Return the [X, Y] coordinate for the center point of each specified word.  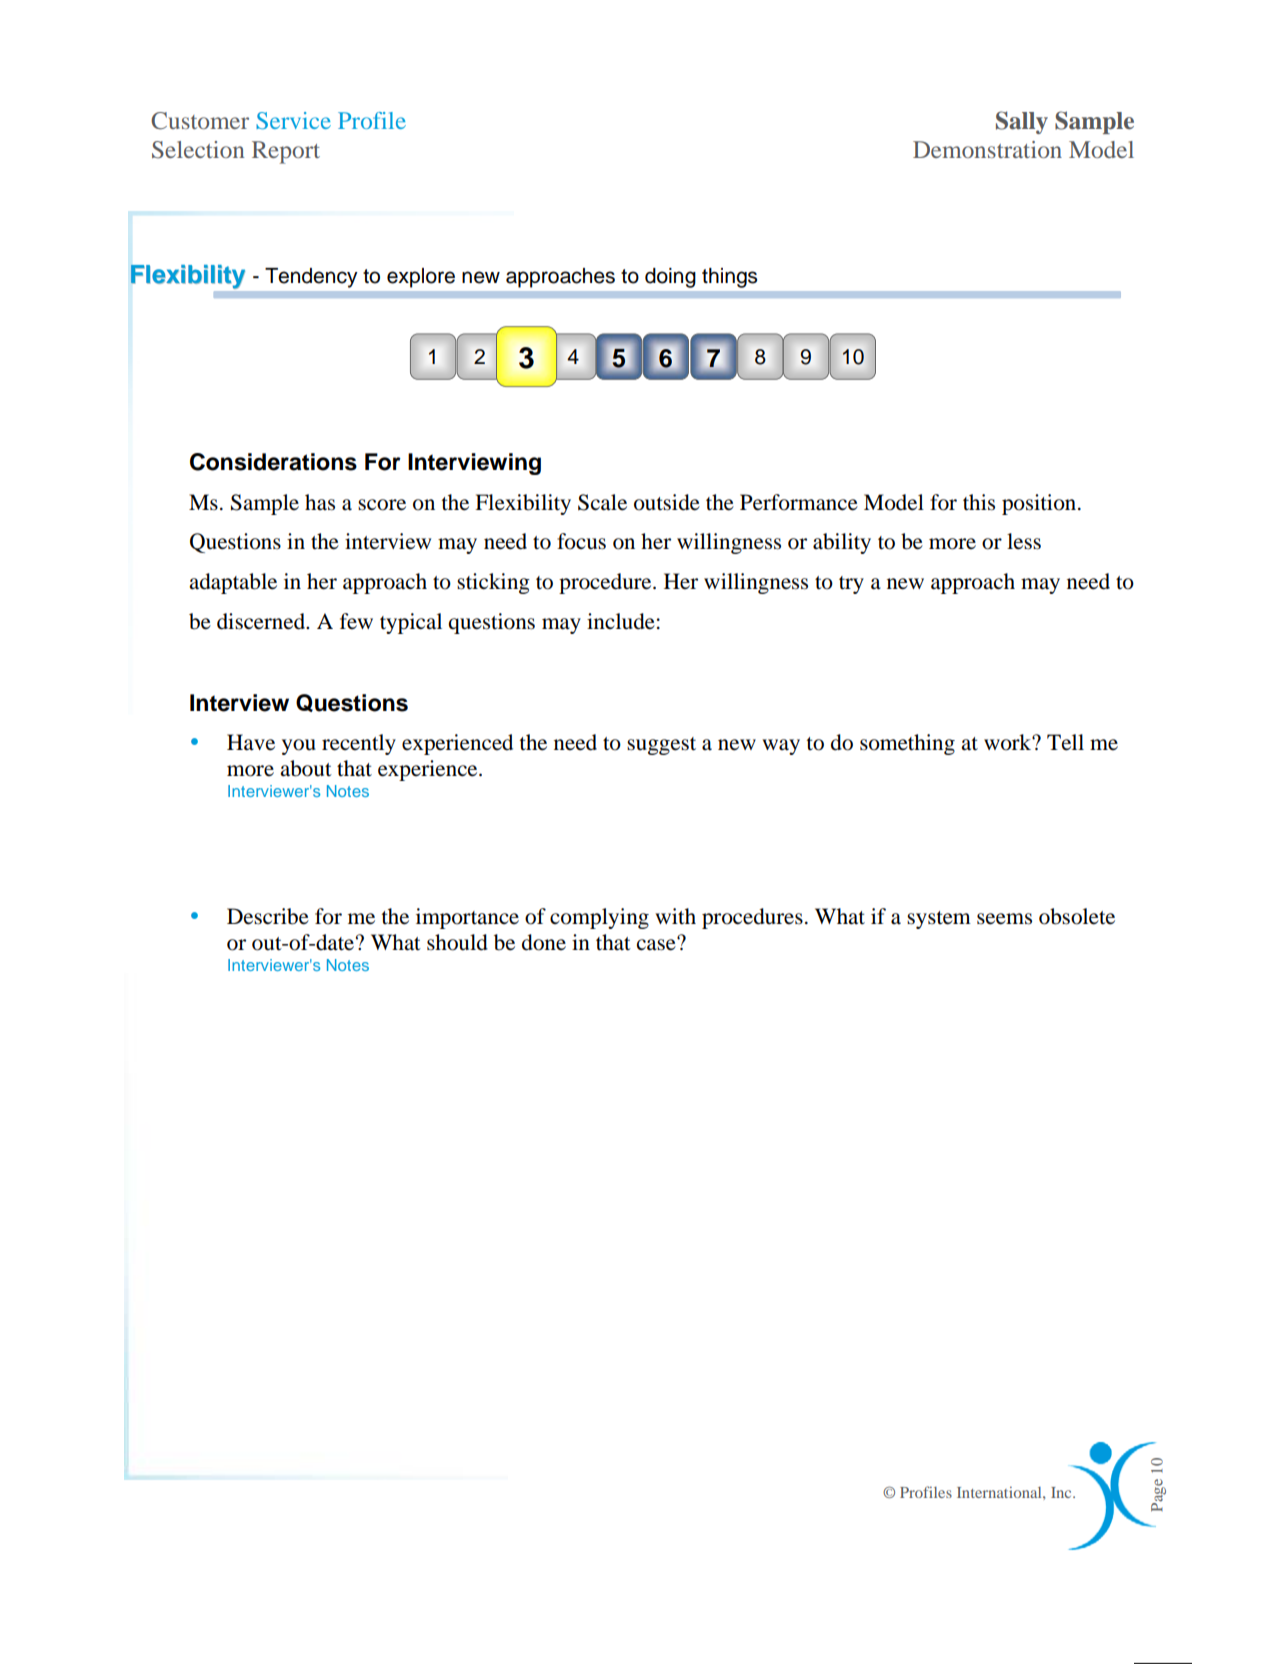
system [939, 920]
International [1000, 1492]
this [979, 502]
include [621, 621]
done [544, 942]
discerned [262, 621]
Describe [268, 916]
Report [286, 152]
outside [667, 502]
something [907, 744]
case [657, 944]
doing [670, 278]
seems [1004, 919]
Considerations [273, 462]
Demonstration [987, 149]
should [457, 942]
